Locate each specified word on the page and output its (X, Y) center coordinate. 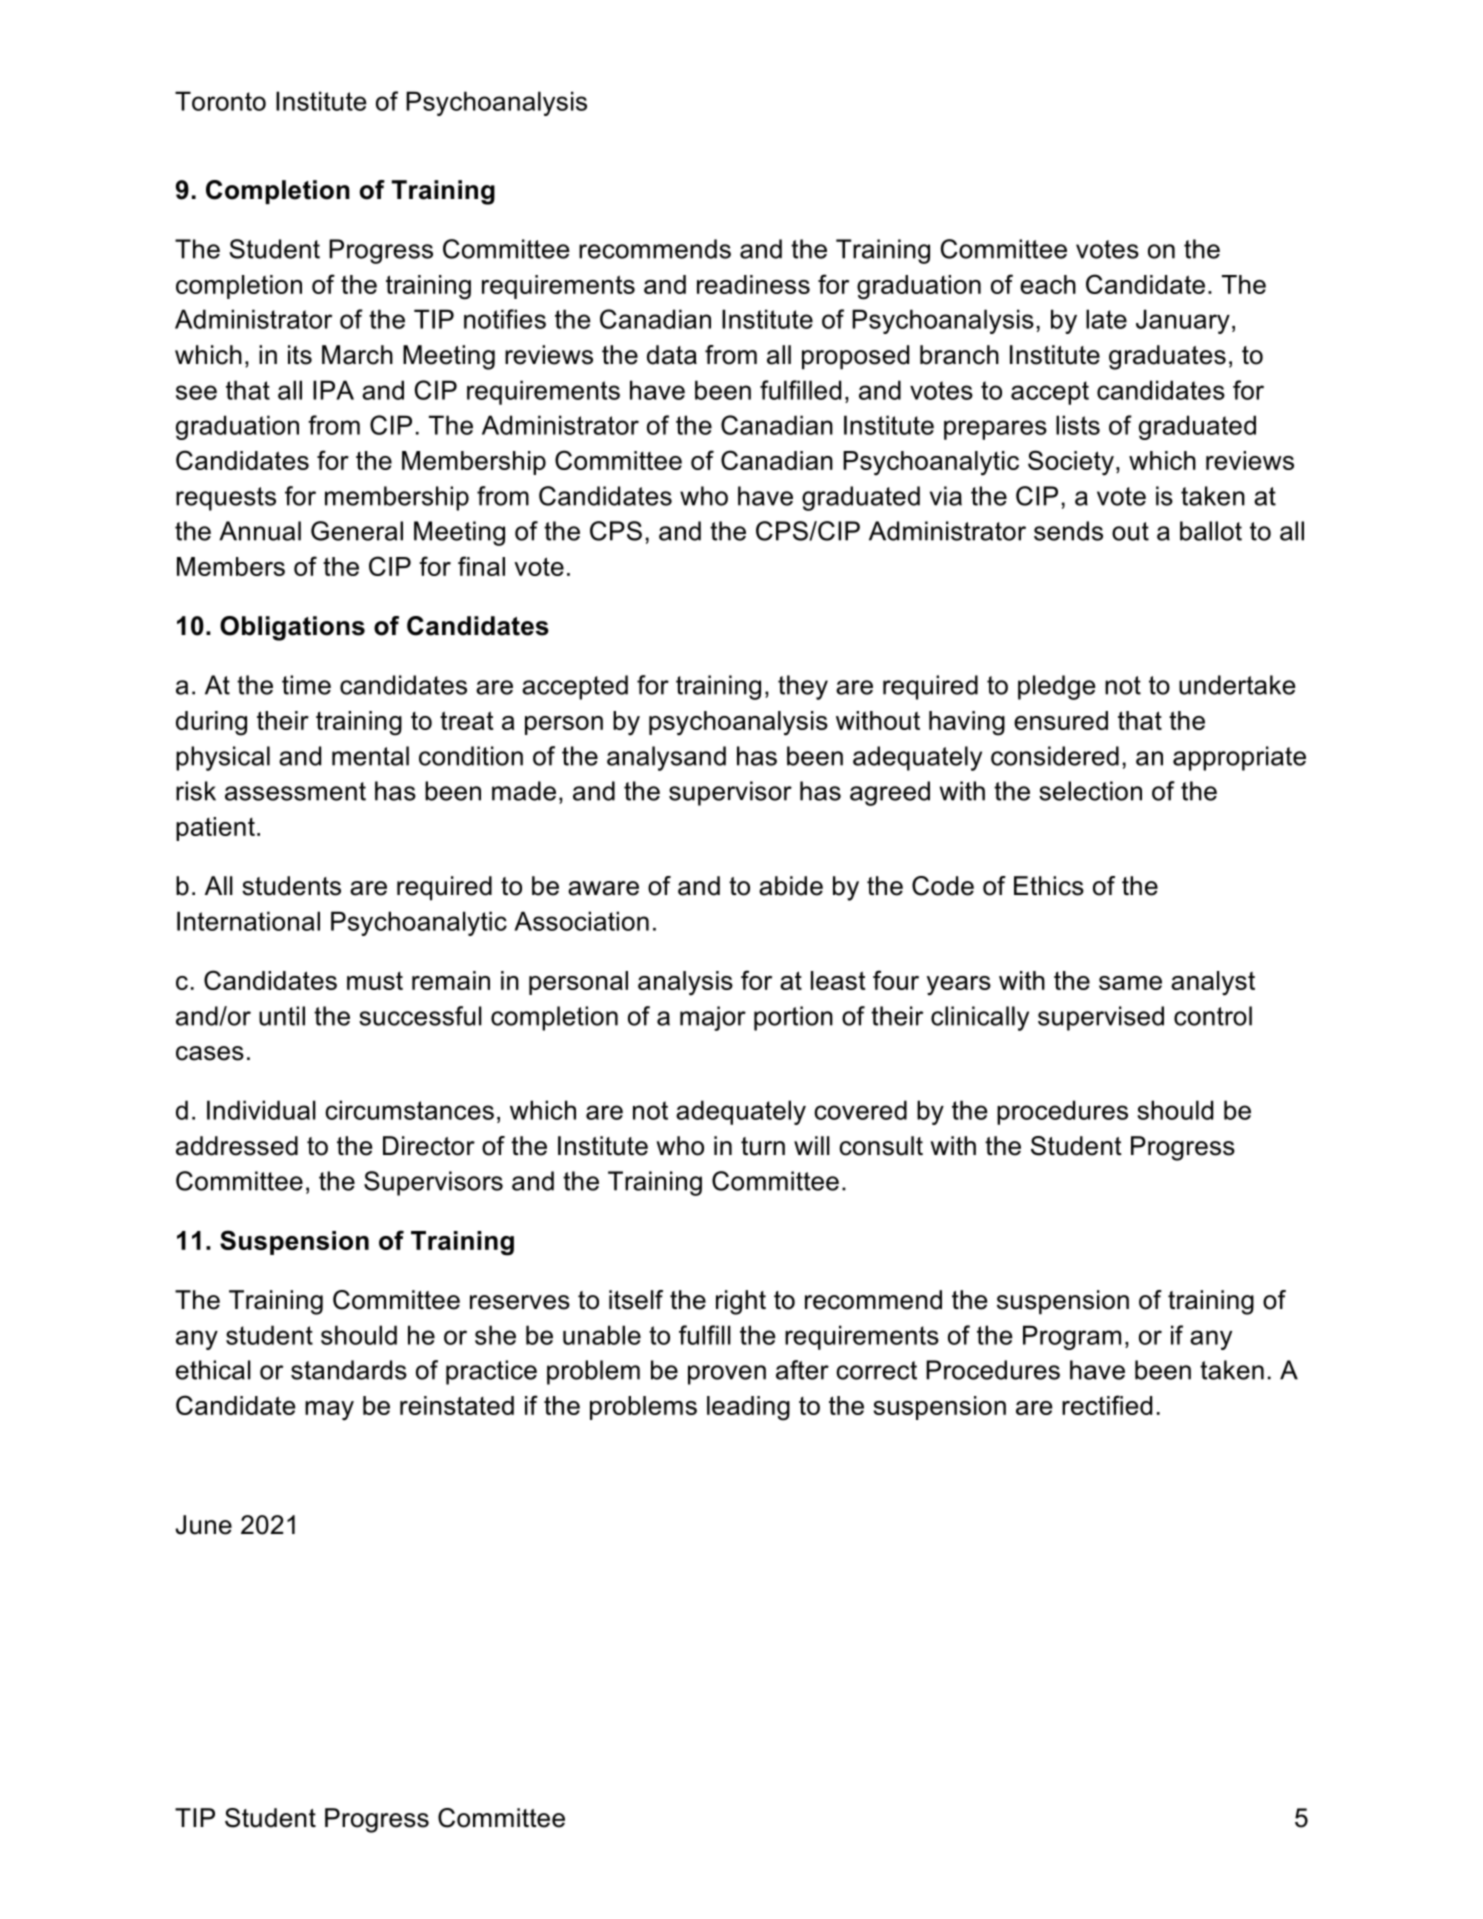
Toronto (220, 101)
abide (791, 886)
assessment (295, 791)
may (329, 1411)
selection (1090, 791)
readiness (753, 284)
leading (748, 1408)
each (1048, 284)
